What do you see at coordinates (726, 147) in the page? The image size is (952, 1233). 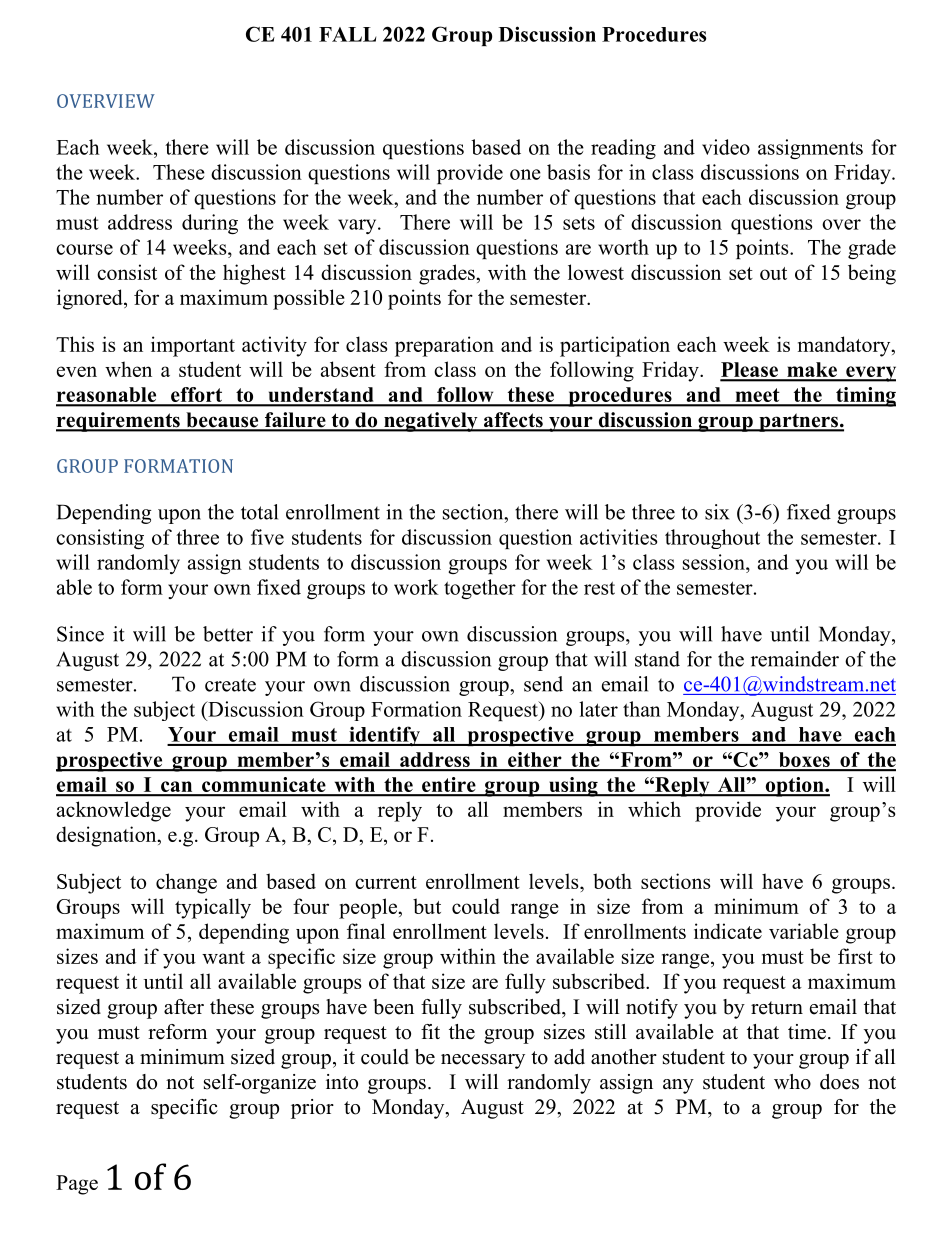 I see `video` at bounding box center [726, 147].
